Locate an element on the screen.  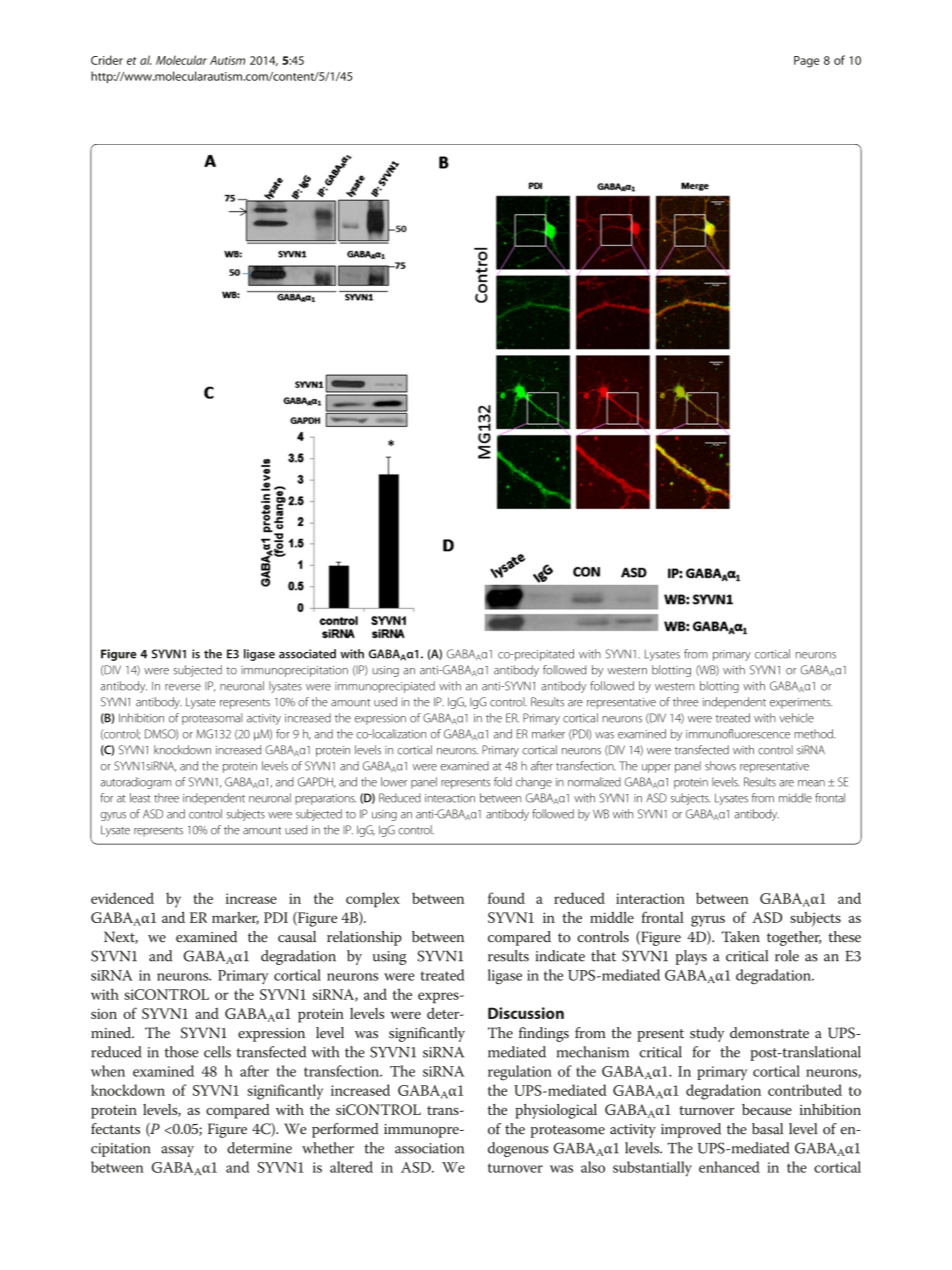
Page is located at coordinates (806, 62).
